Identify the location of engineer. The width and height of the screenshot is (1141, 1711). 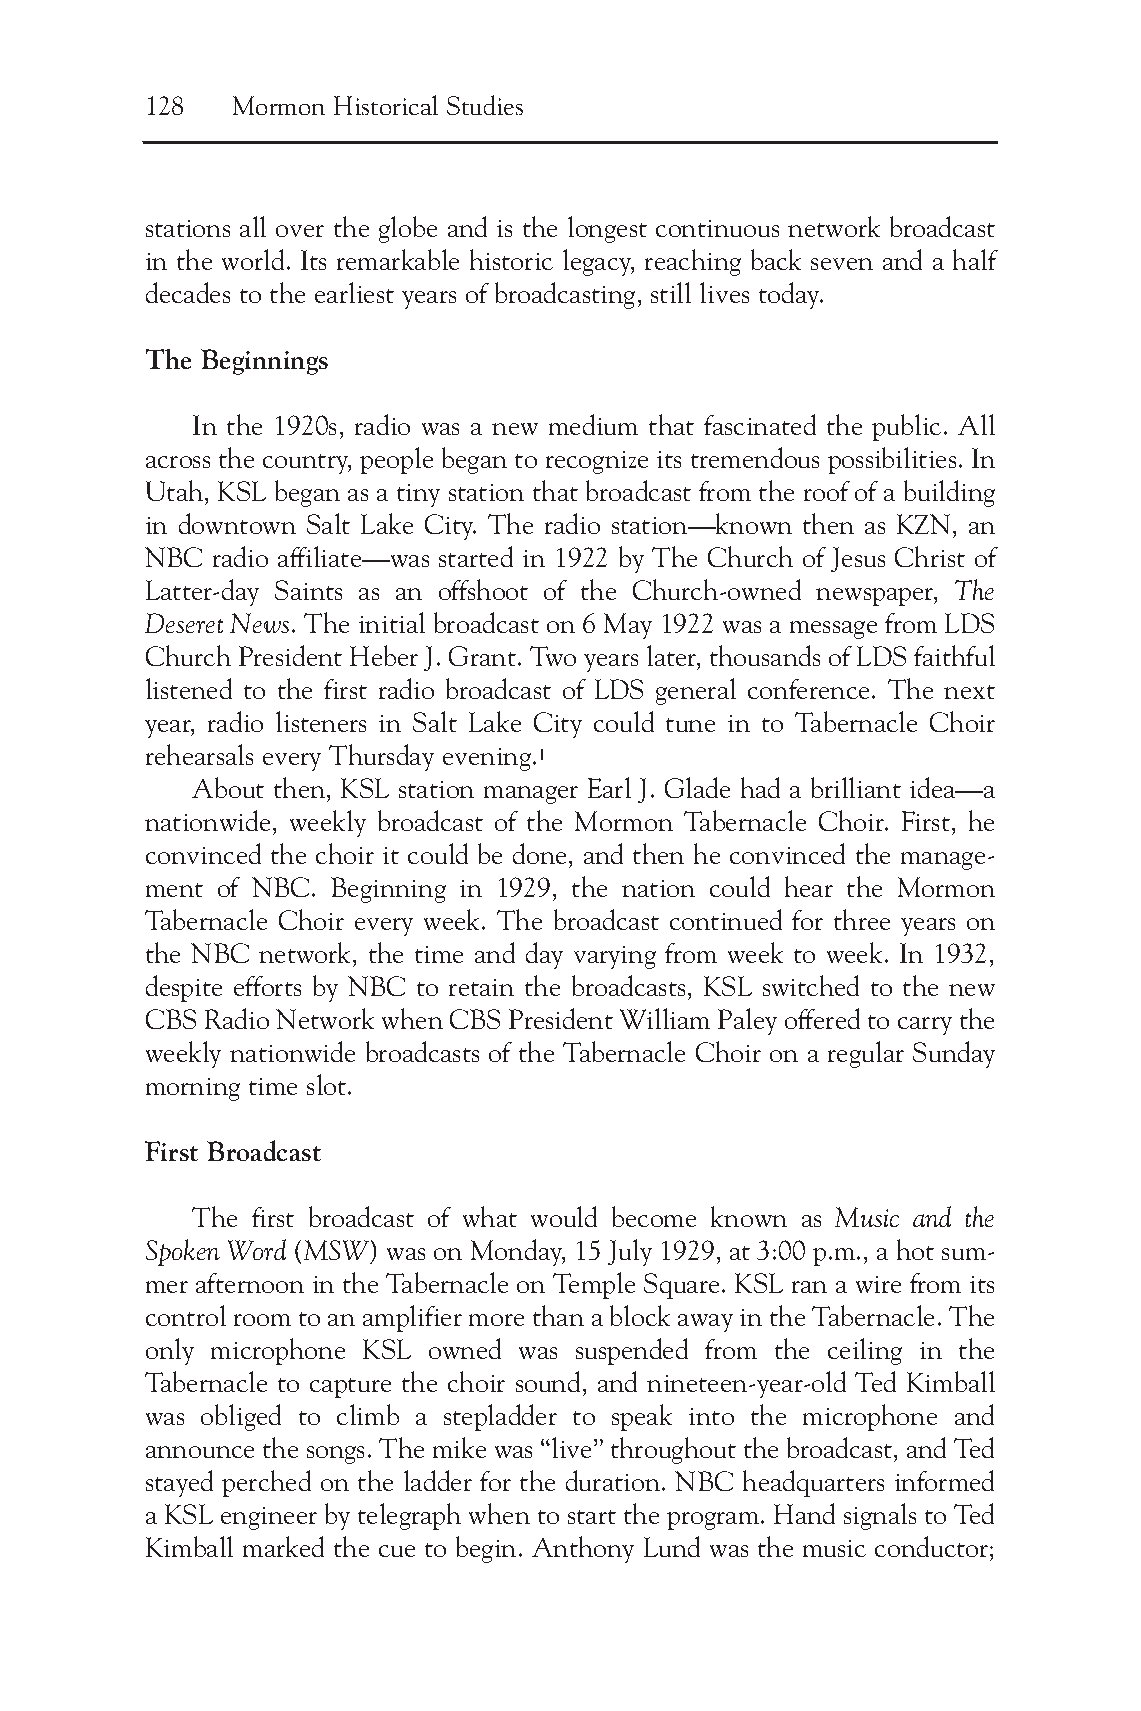
(269, 1518).
